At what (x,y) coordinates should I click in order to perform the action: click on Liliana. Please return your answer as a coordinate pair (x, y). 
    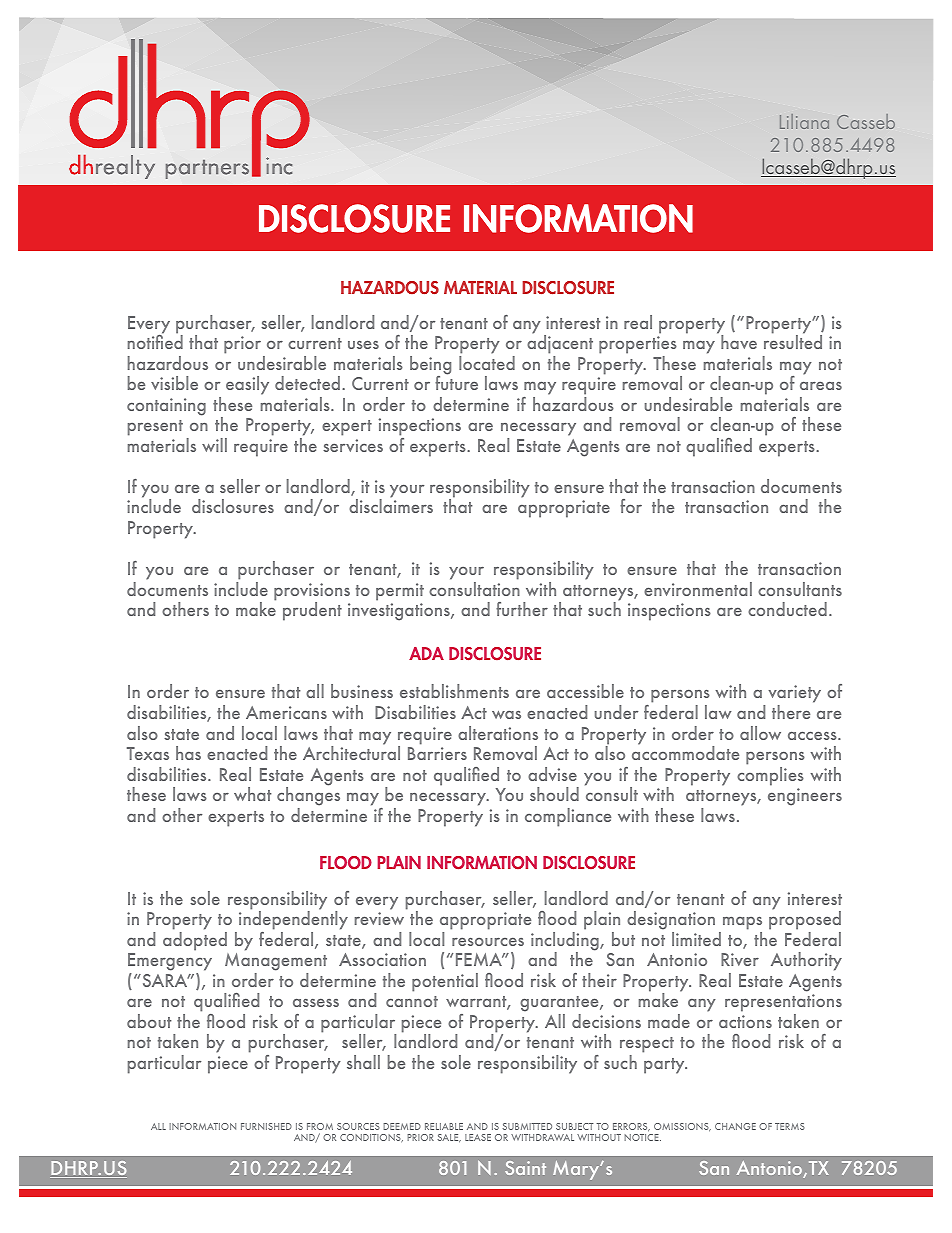
    Looking at the image, I should click on (804, 121).
